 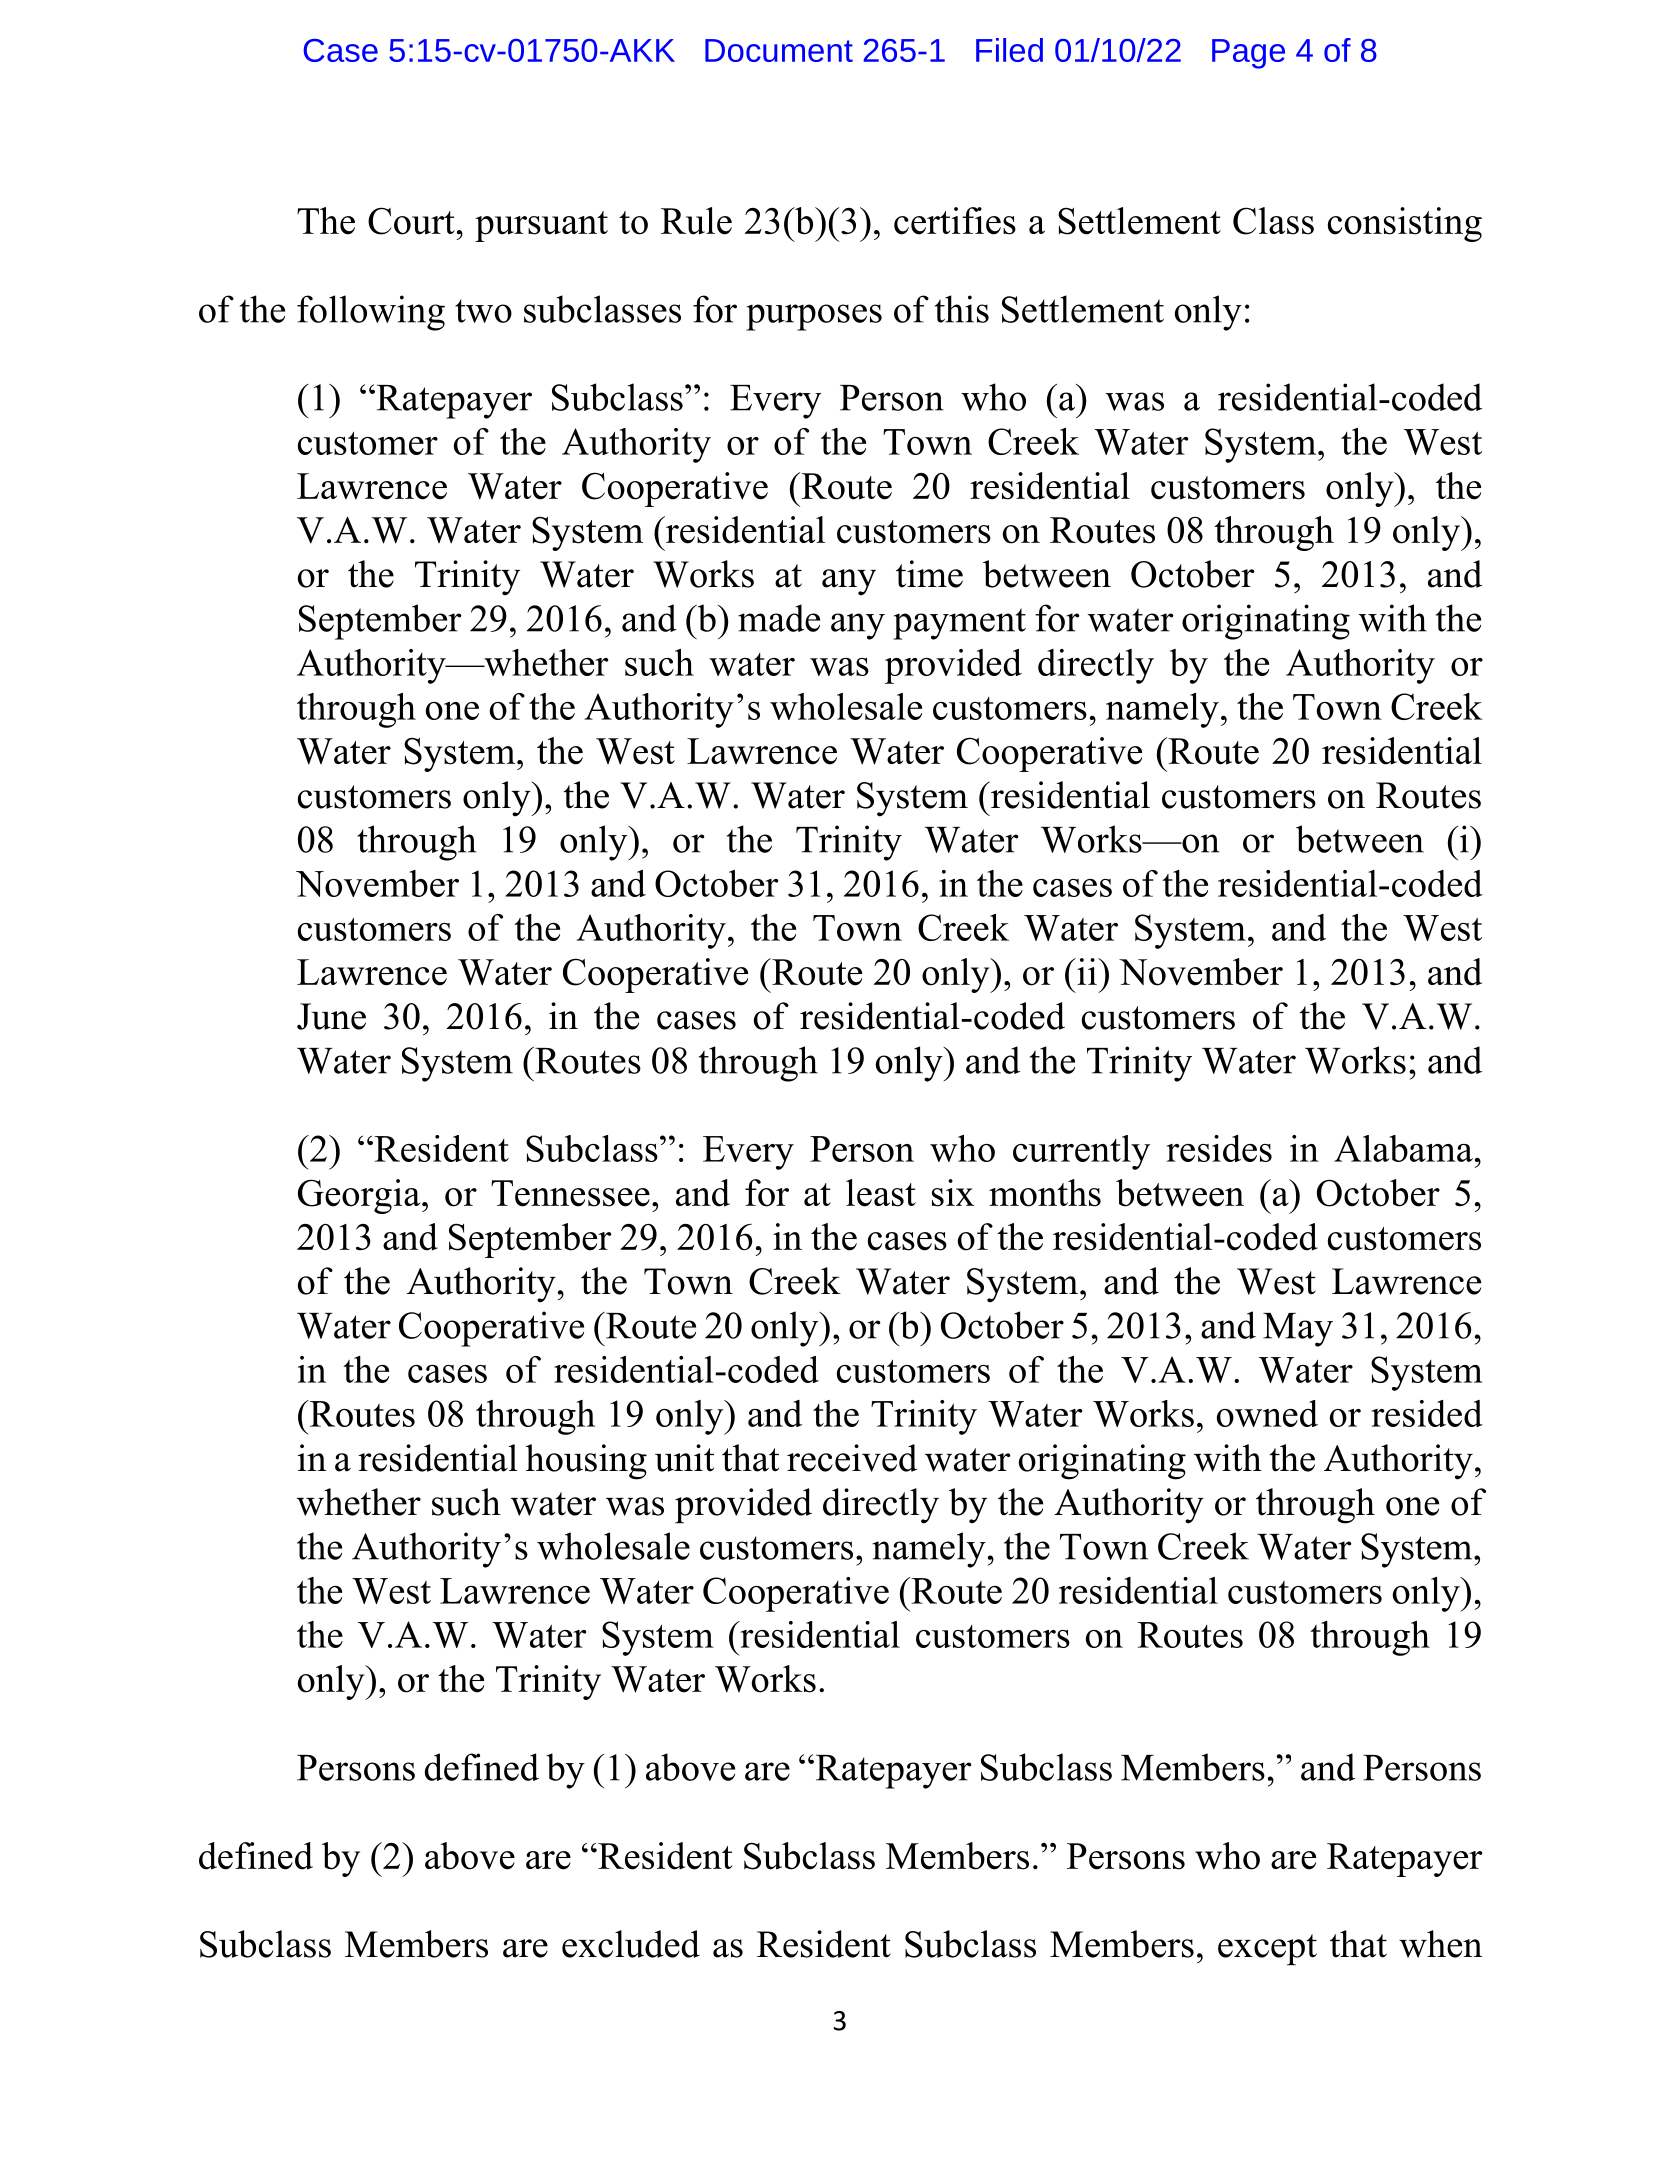 I want to click on Court, so click(x=411, y=221).
